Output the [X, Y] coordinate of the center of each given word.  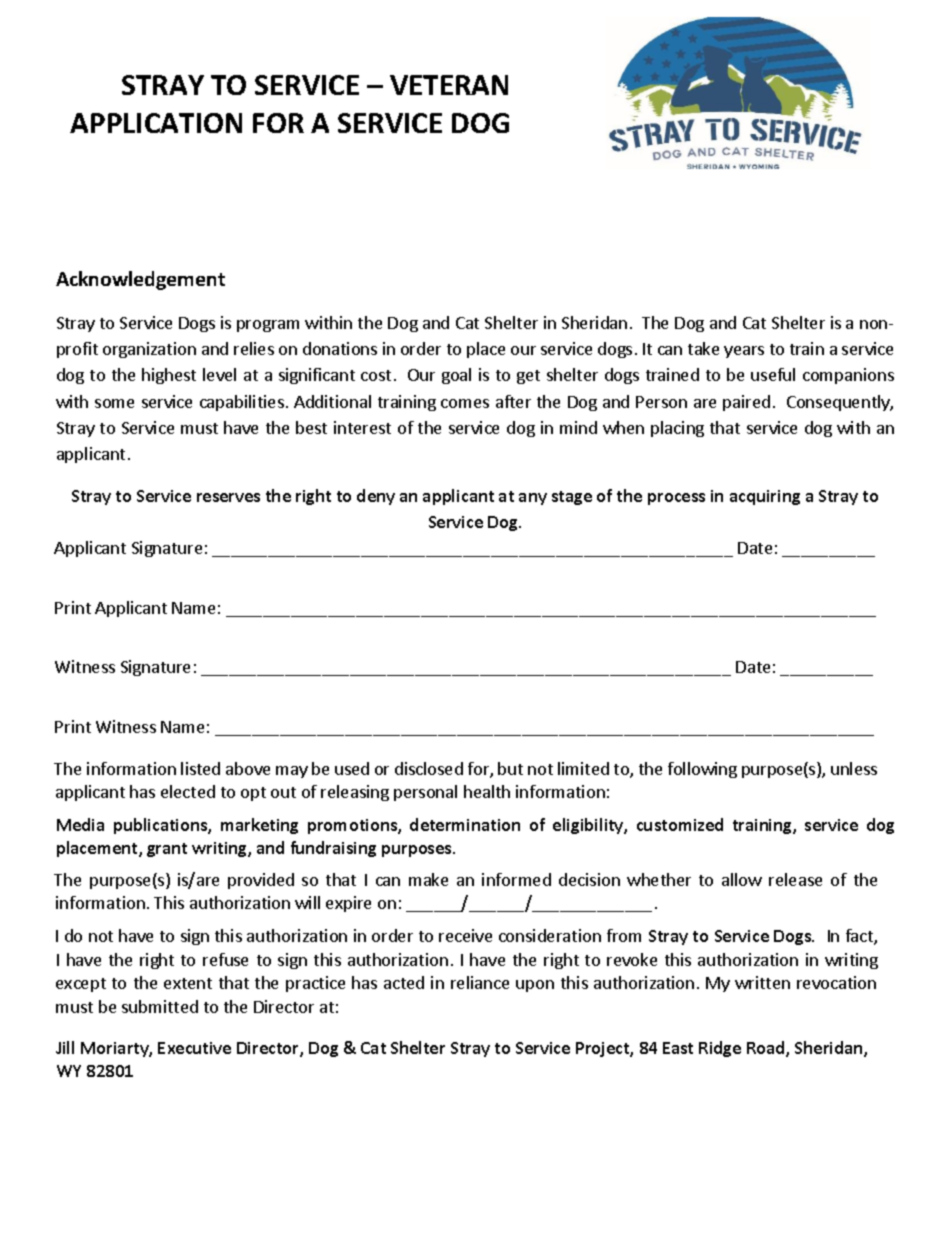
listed [200, 768]
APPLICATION [156, 123]
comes [465, 403]
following [702, 770]
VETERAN [449, 85]
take [703, 348]
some [114, 403]
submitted [160, 1006]
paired [746, 403]
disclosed [429, 768]
